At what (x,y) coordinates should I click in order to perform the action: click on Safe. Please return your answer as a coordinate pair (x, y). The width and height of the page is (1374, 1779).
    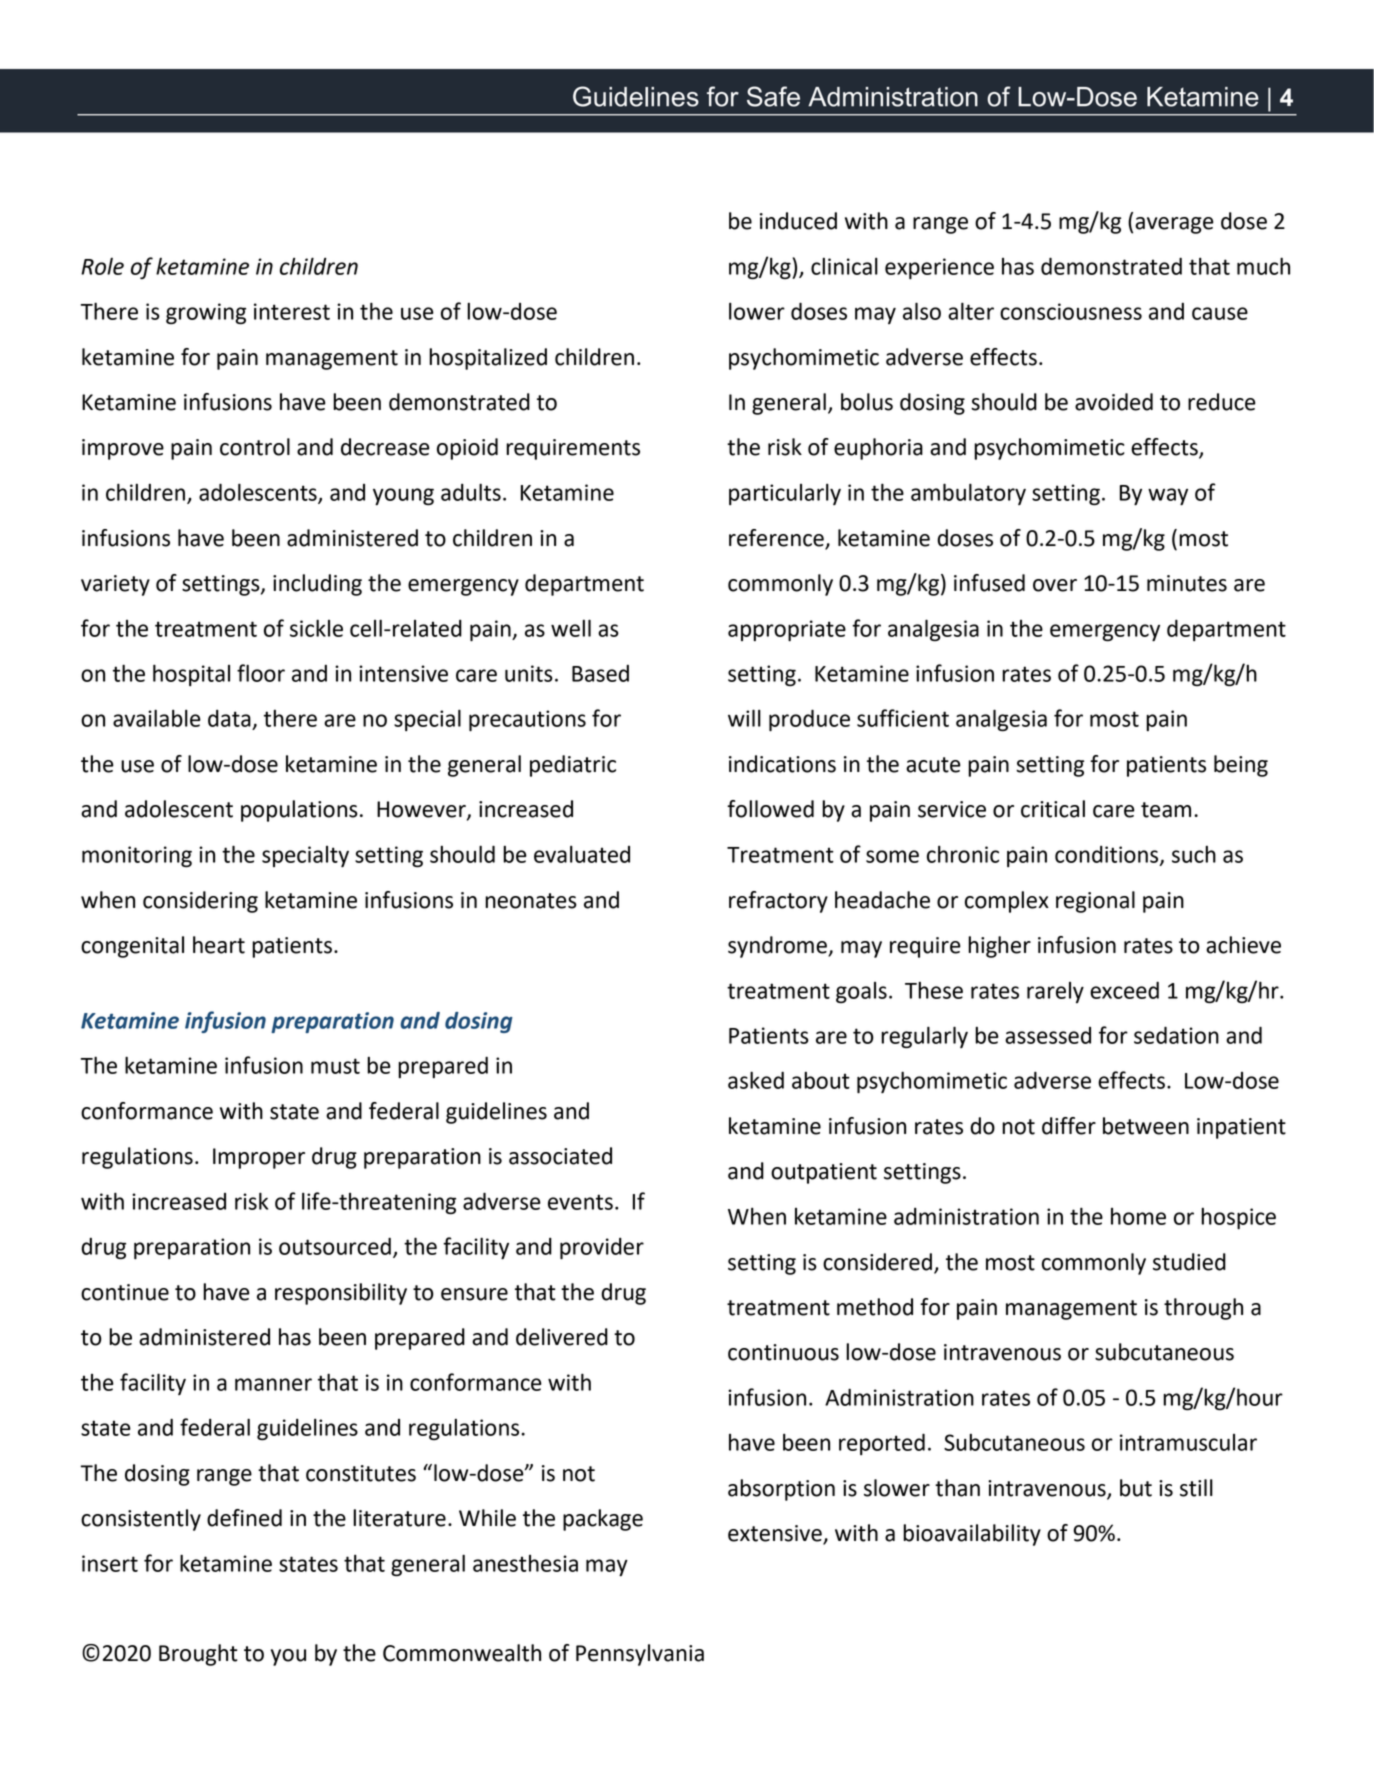
    Looking at the image, I should click on (773, 96).
